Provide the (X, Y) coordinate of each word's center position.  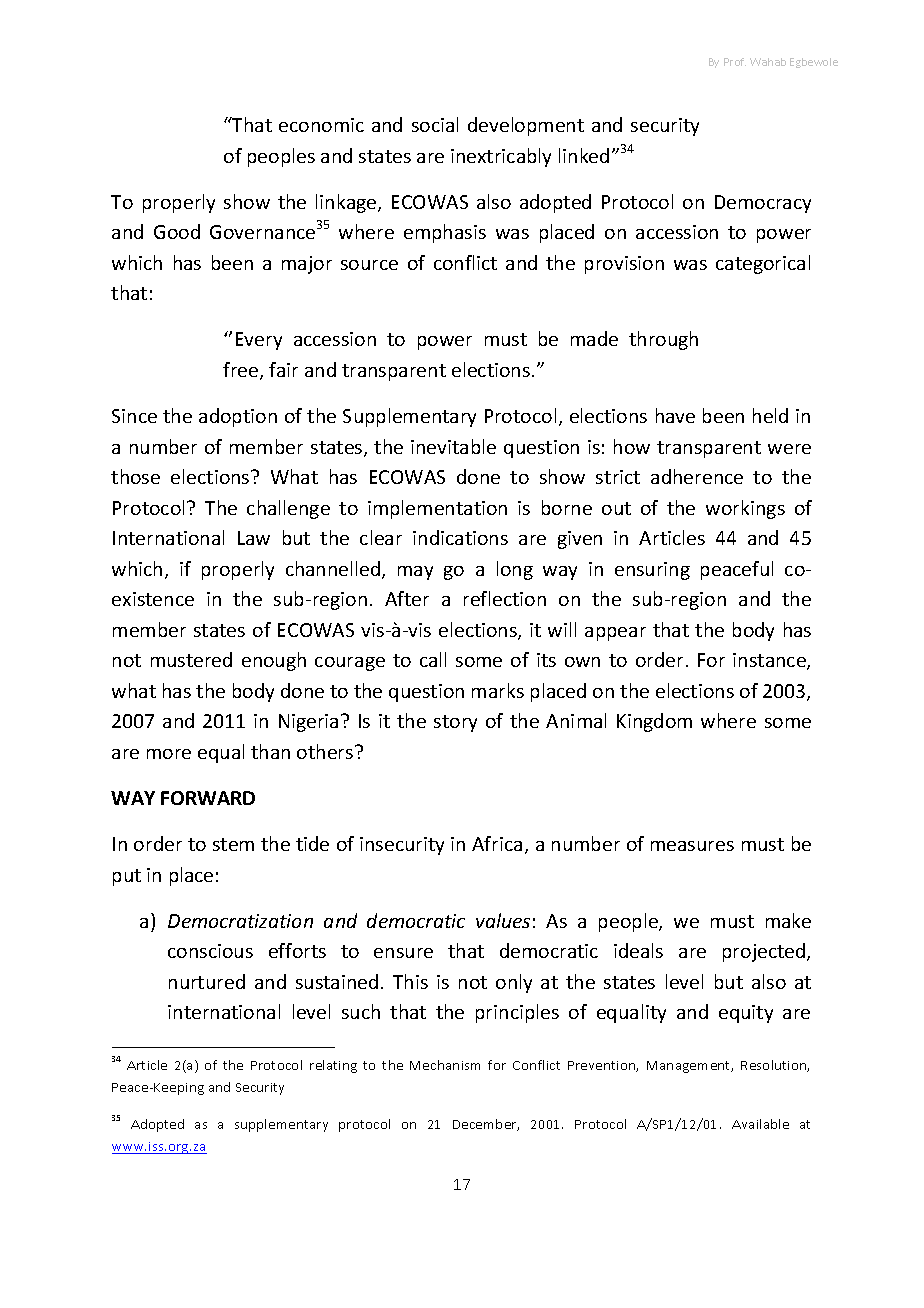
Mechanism (445, 1065)
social (435, 124)
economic (321, 125)
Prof (735, 62)
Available (760, 1124)
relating (333, 1066)
